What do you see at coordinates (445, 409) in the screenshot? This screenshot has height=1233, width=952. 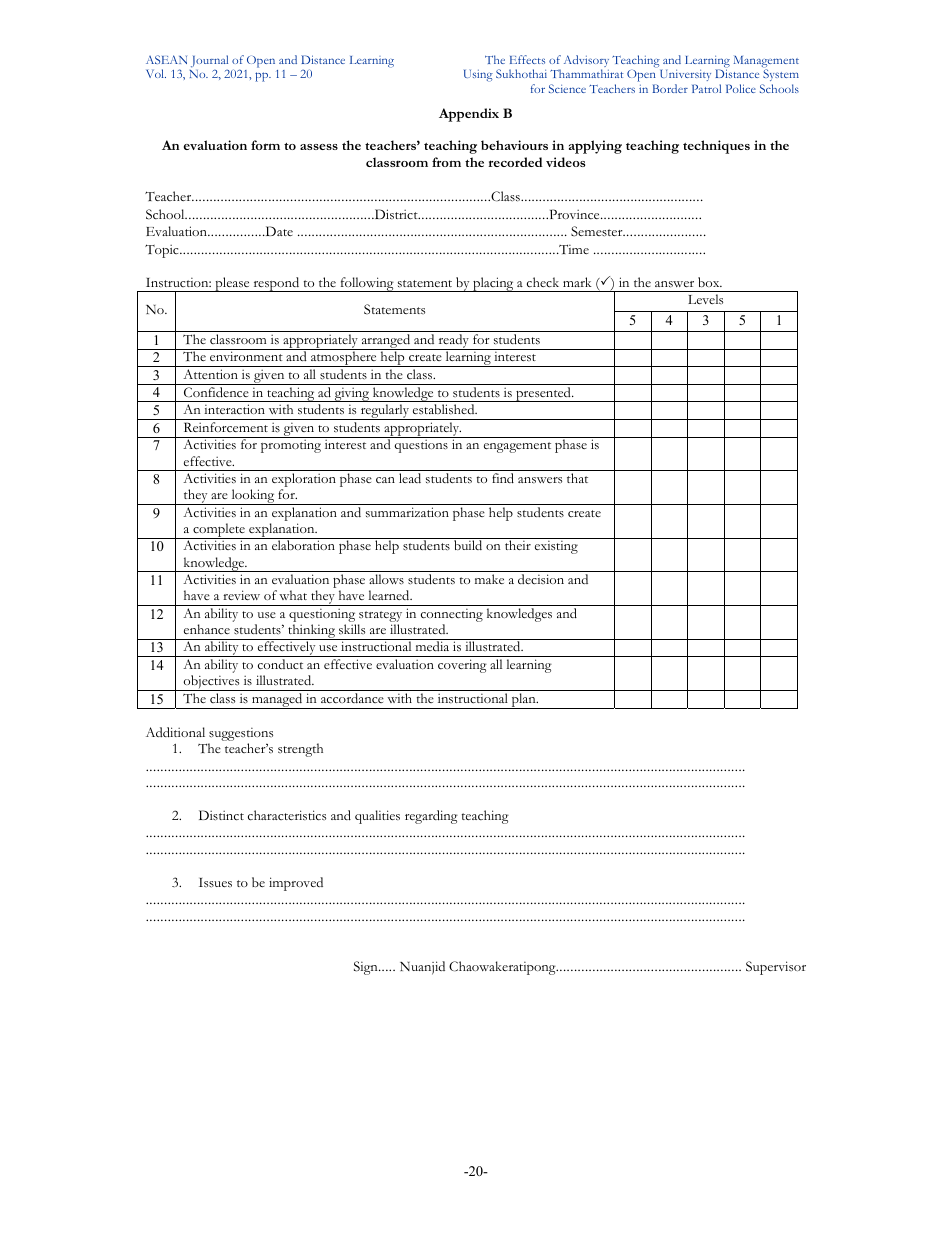 I see `established` at bounding box center [445, 409].
